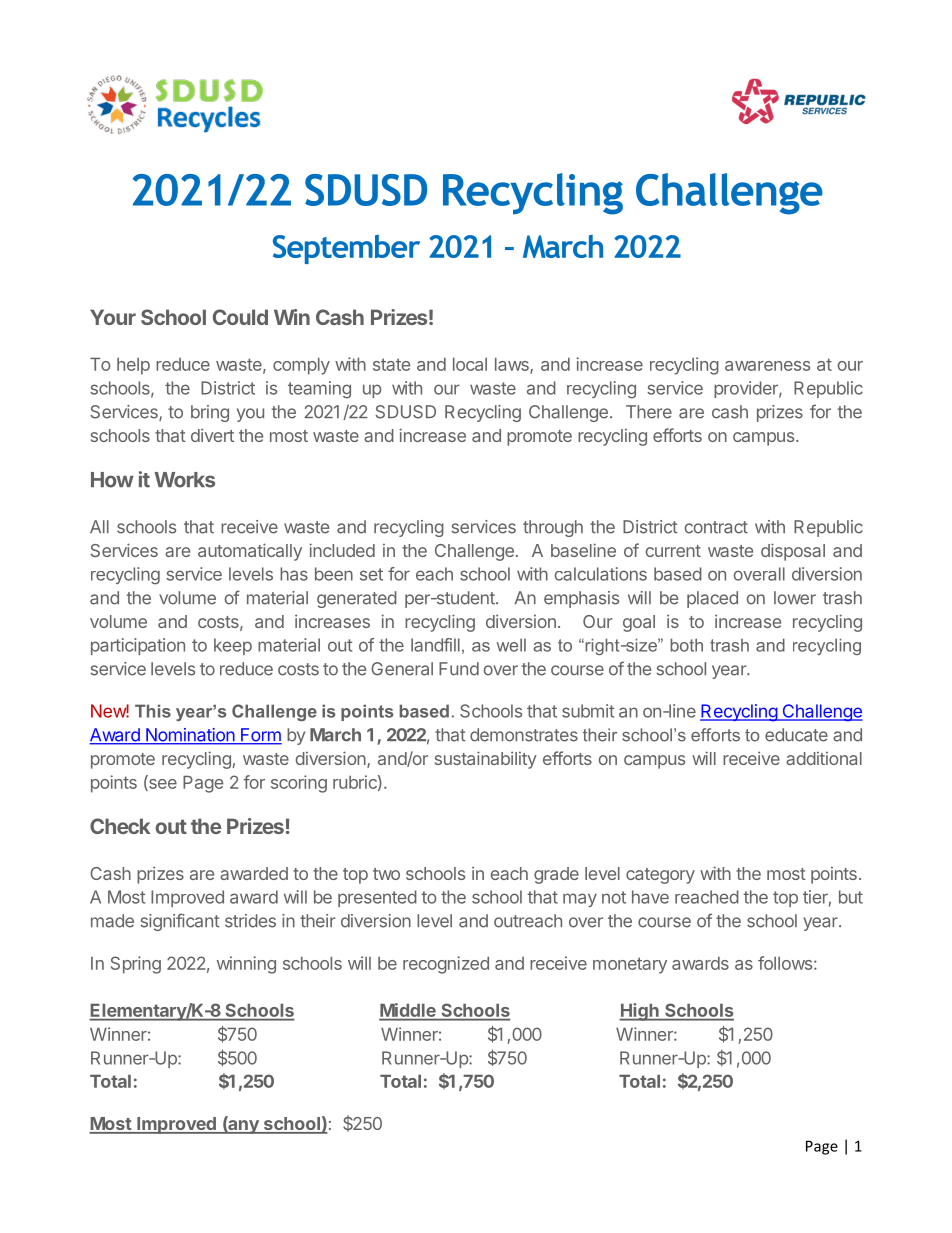 This screenshot has height=1233, width=952. Describe the element at coordinates (246, 965) in the screenshot. I see `winning` at that location.
